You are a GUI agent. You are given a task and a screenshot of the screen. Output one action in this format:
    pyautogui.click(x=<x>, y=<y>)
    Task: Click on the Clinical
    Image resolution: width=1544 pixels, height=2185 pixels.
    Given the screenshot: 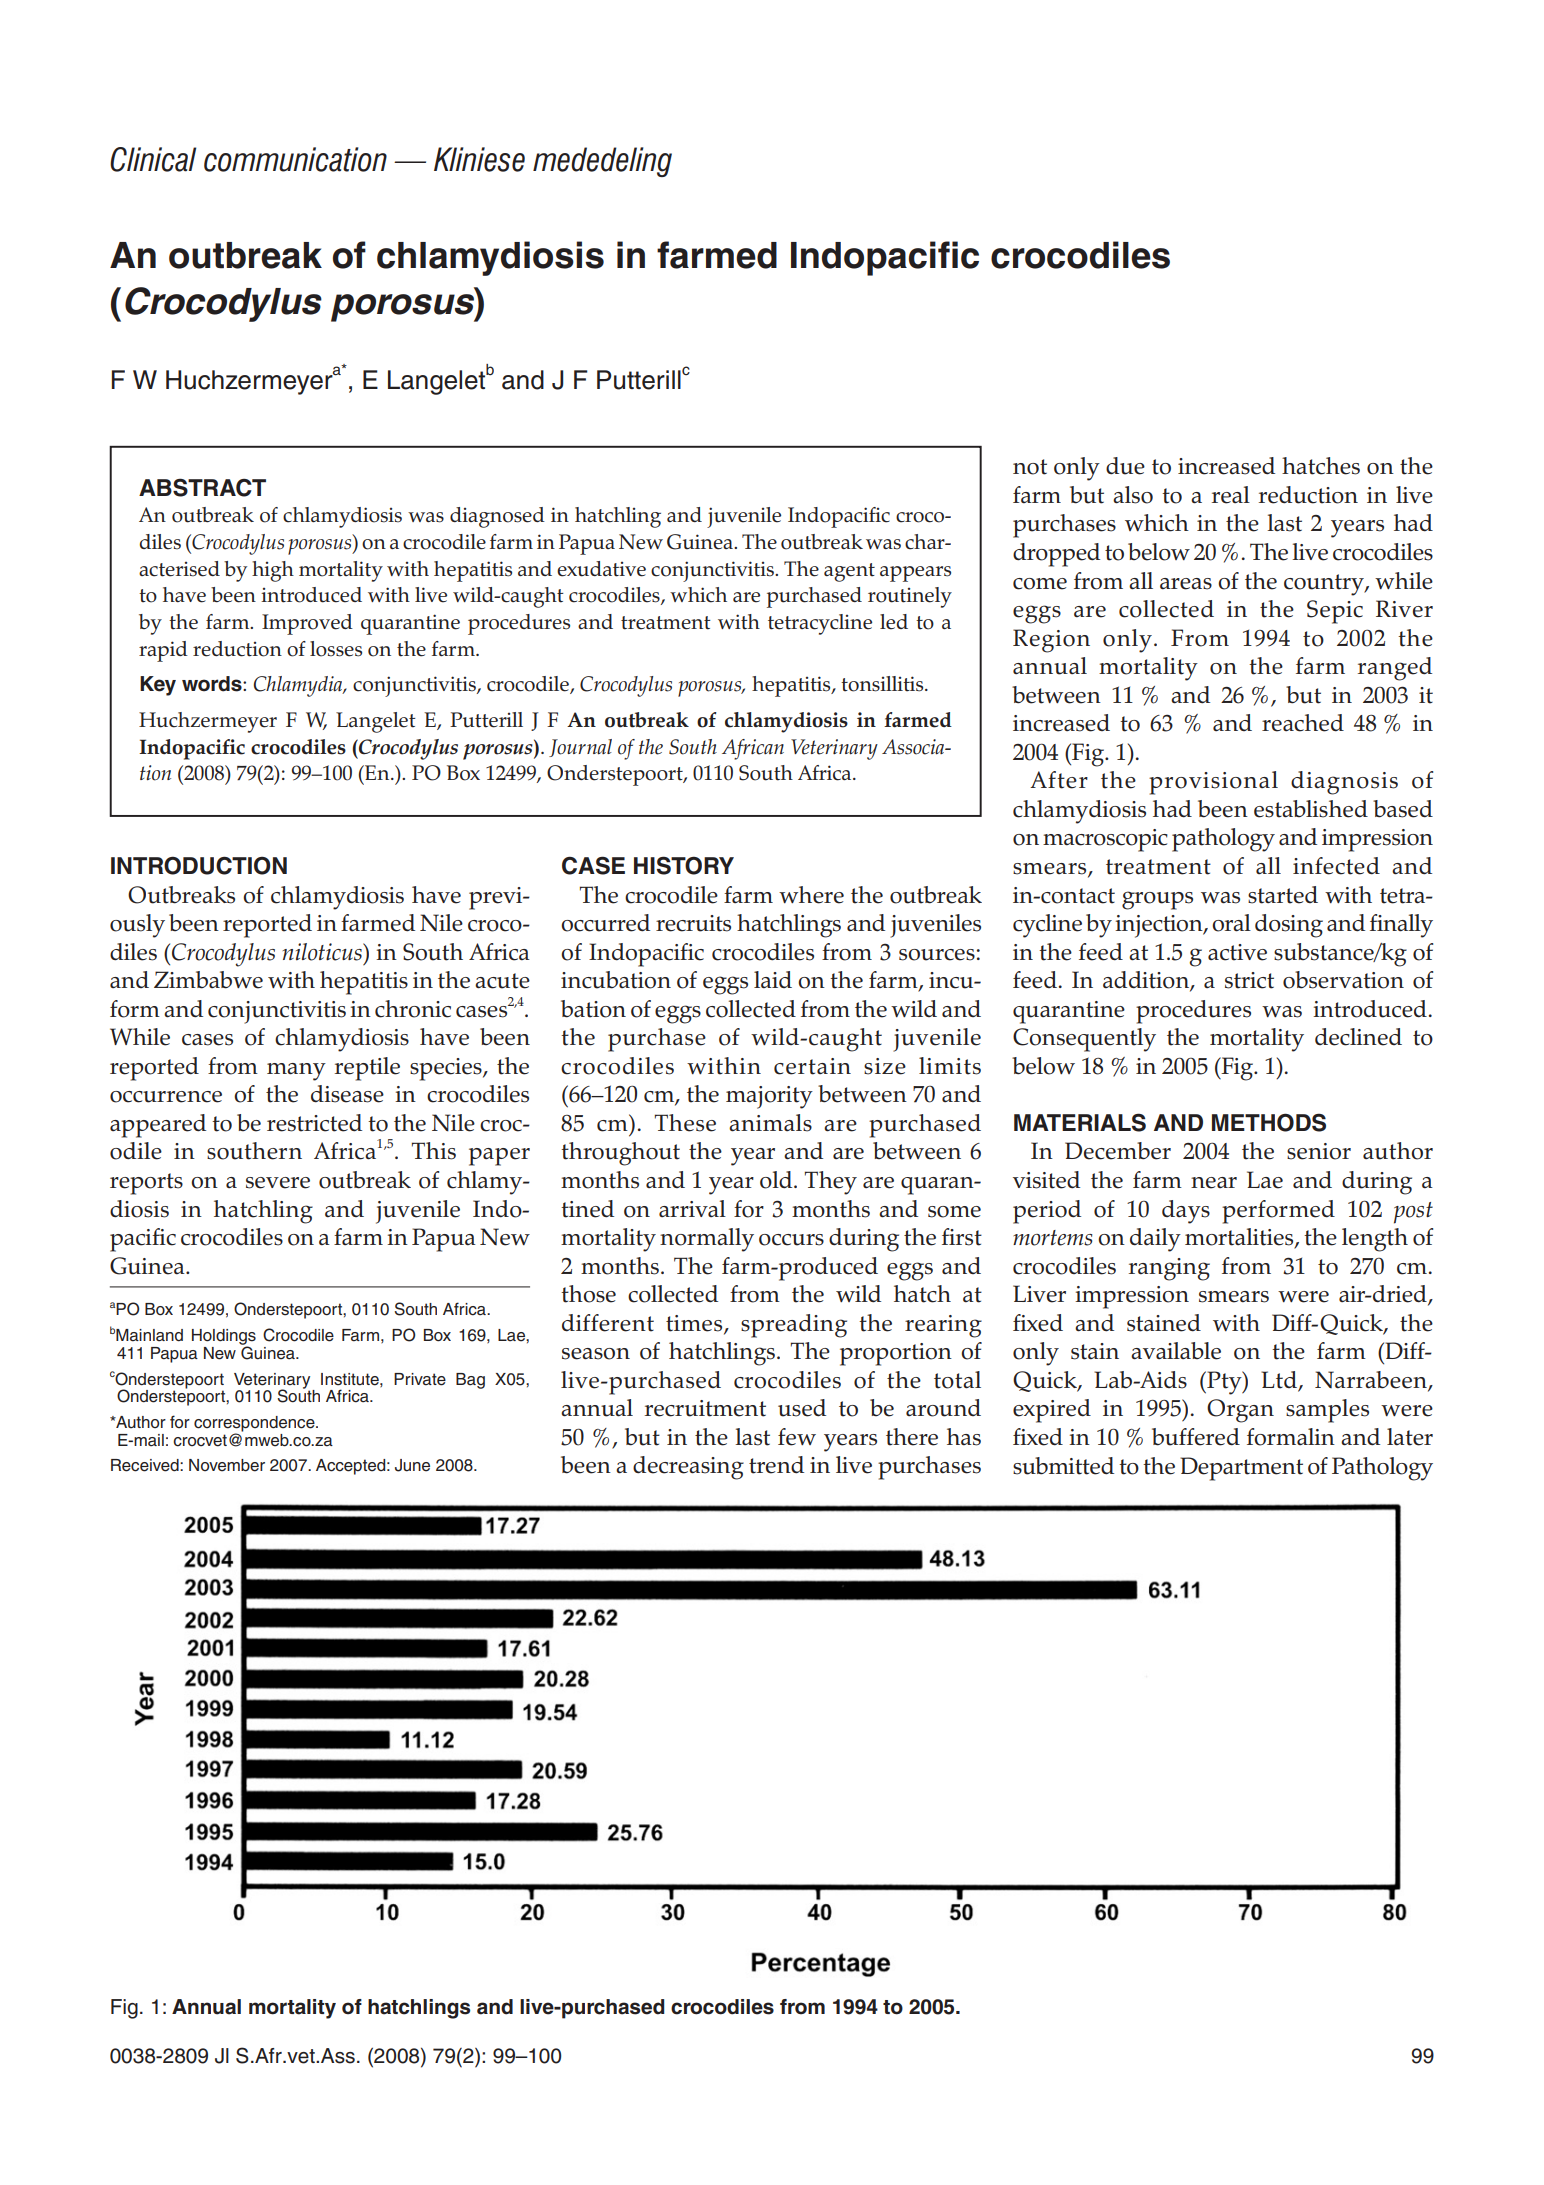 What is the action you would take?
    pyautogui.click(x=153, y=159)
